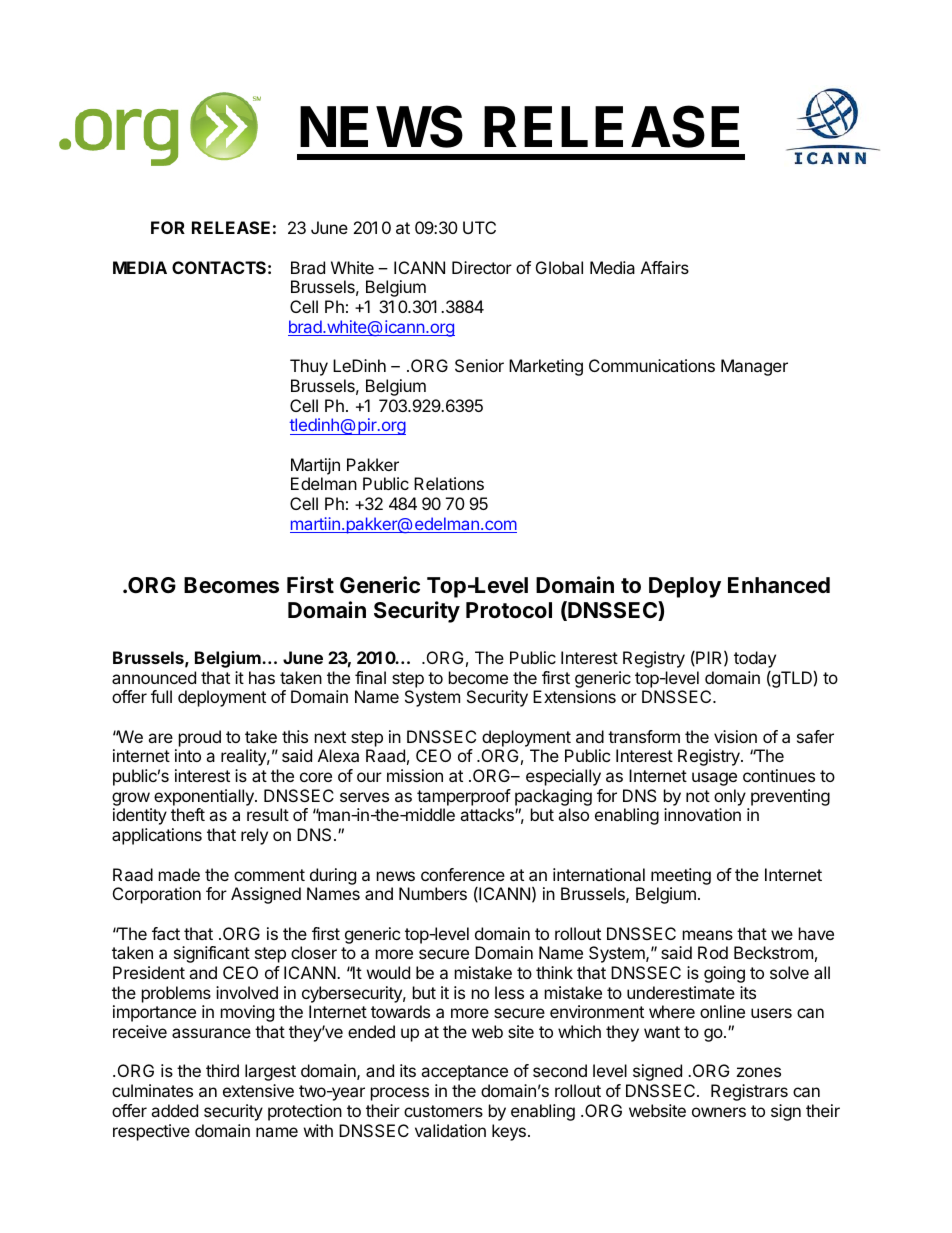  Describe the element at coordinates (665, 267) in the image. I see `Affairs` at that location.
